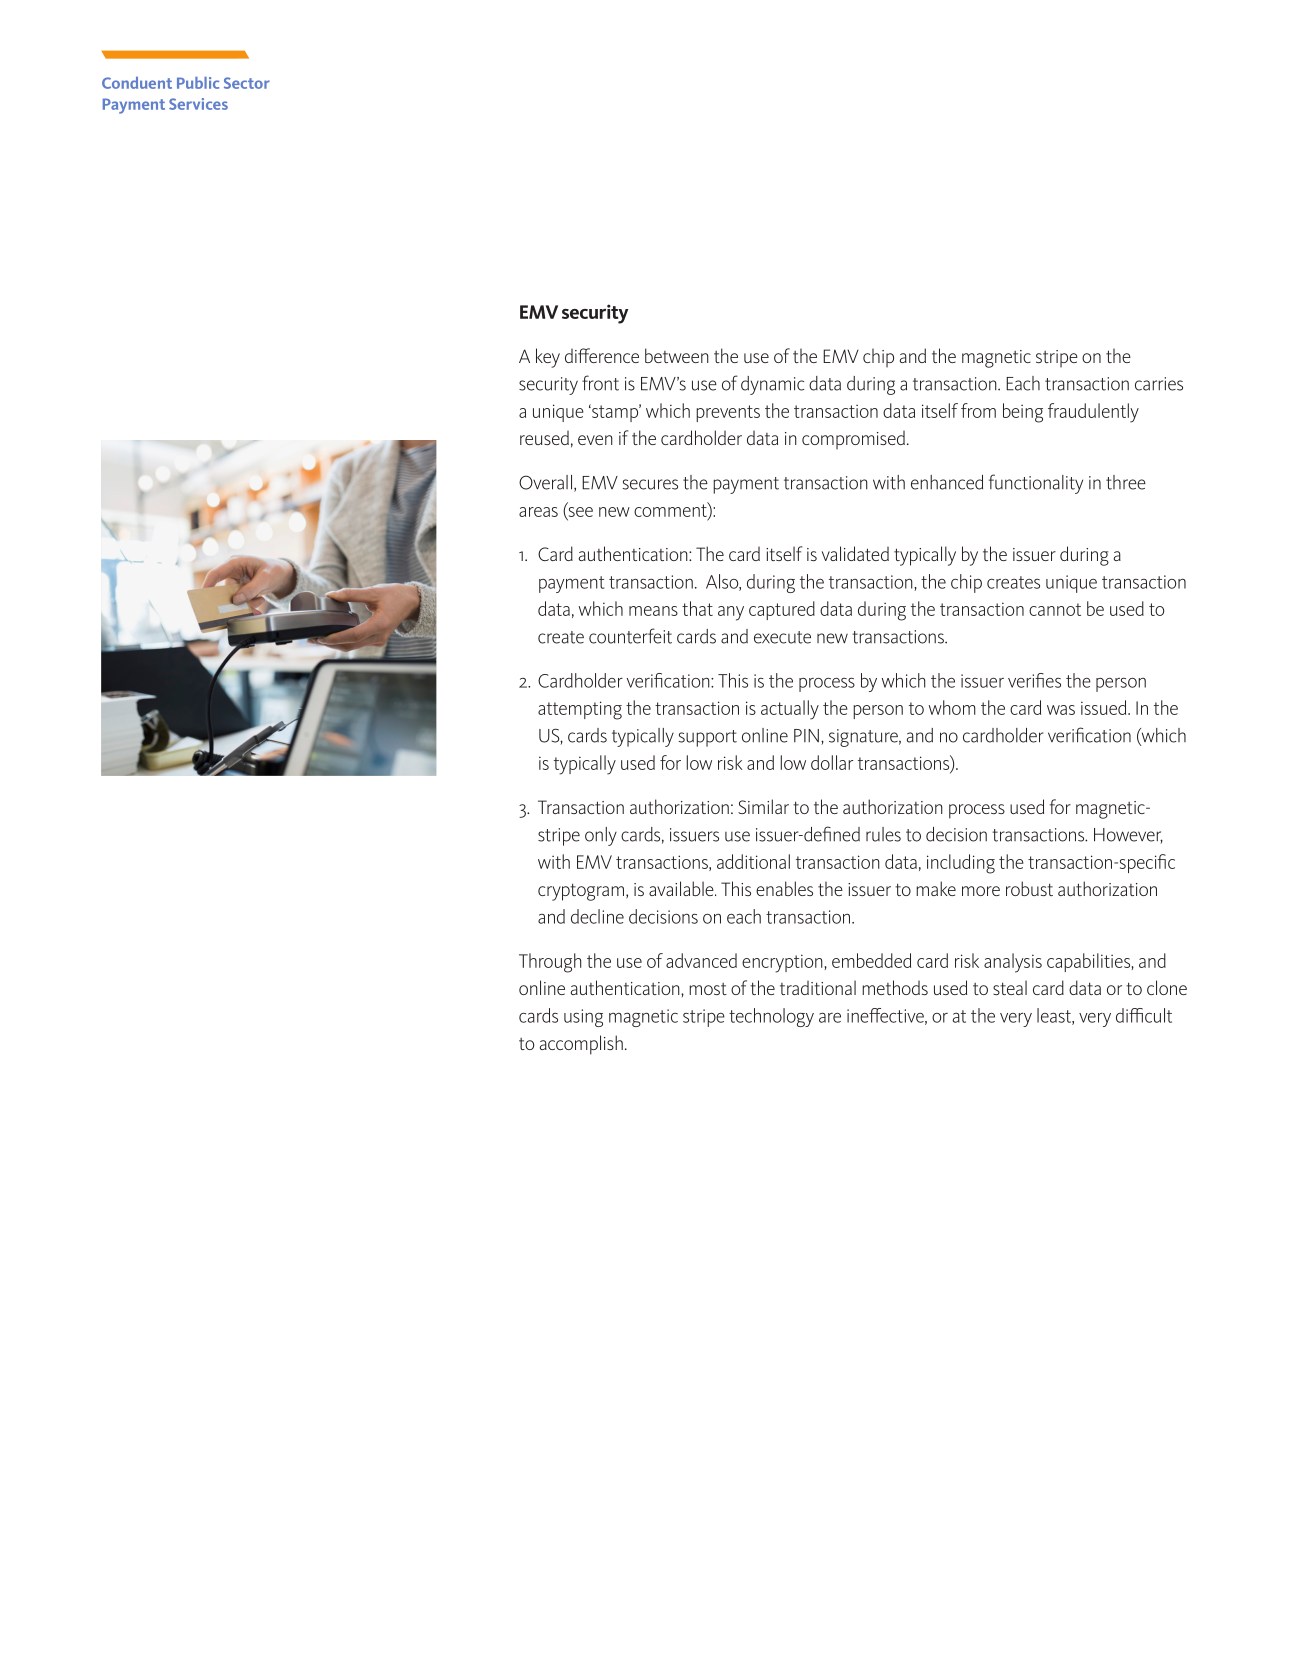 The height and width of the screenshot is (1669, 1290). I want to click on steal, so click(1010, 987).
